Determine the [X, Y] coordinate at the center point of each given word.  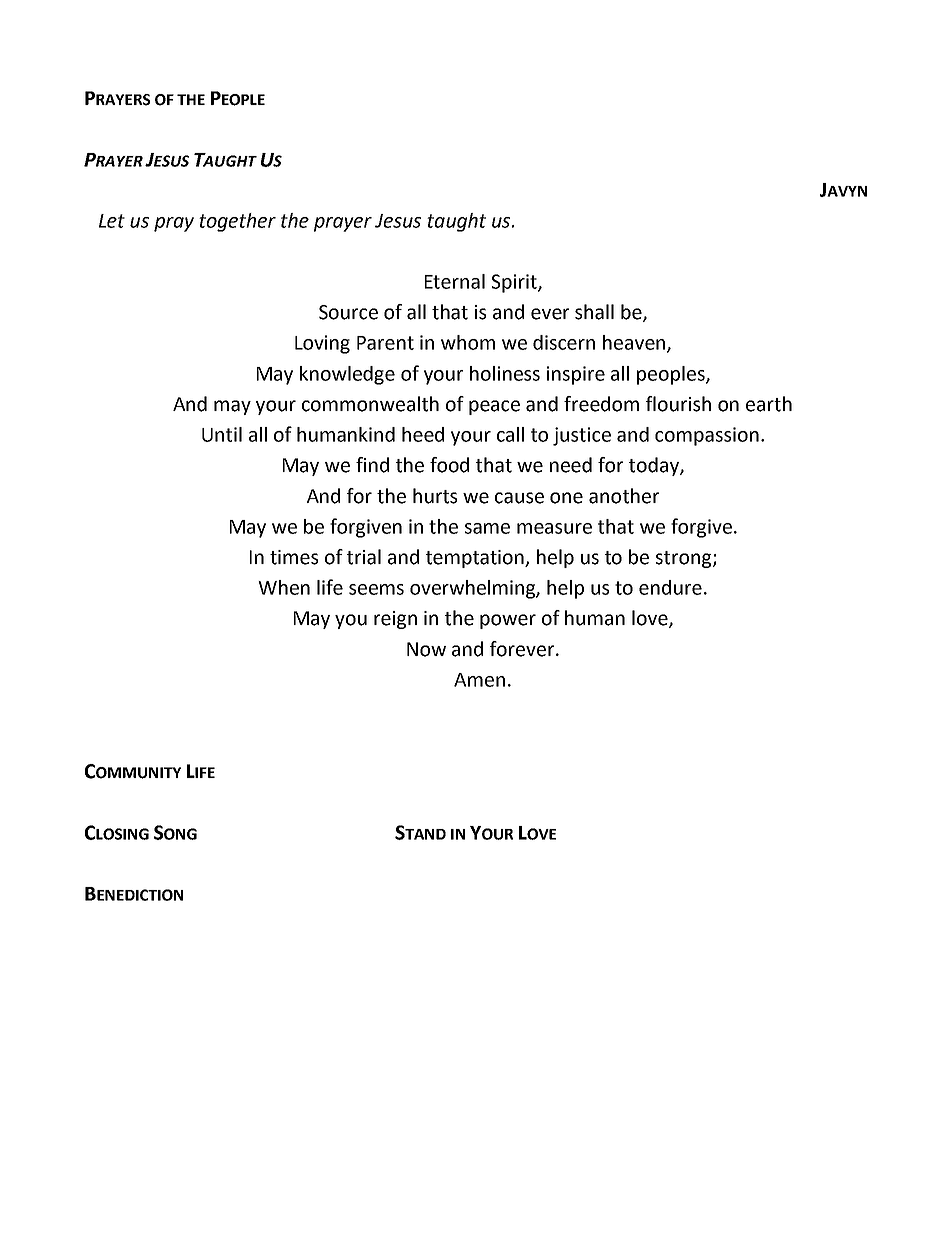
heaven [635, 343]
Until [222, 434]
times [294, 557]
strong [685, 559]
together [237, 222]
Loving [322, 344]
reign [395, 620]
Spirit [515, 283]
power [508, 621]
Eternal [455, 281]
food [449, 465]
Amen [479, 680]
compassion [707, 436]
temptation [476, 559]
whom [468, 342]
